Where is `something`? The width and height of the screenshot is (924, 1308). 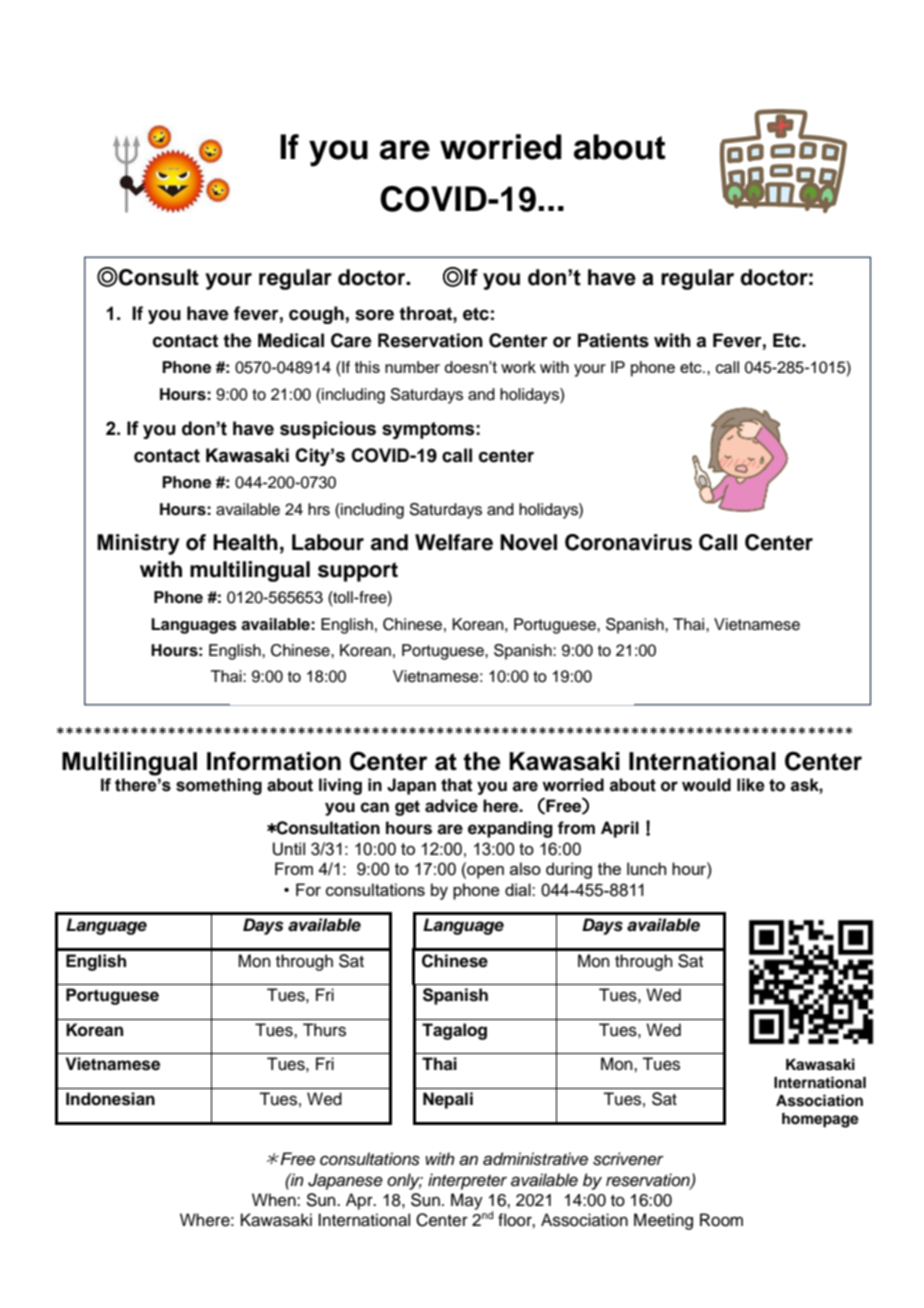 something is located at coordinates (219, 786).
